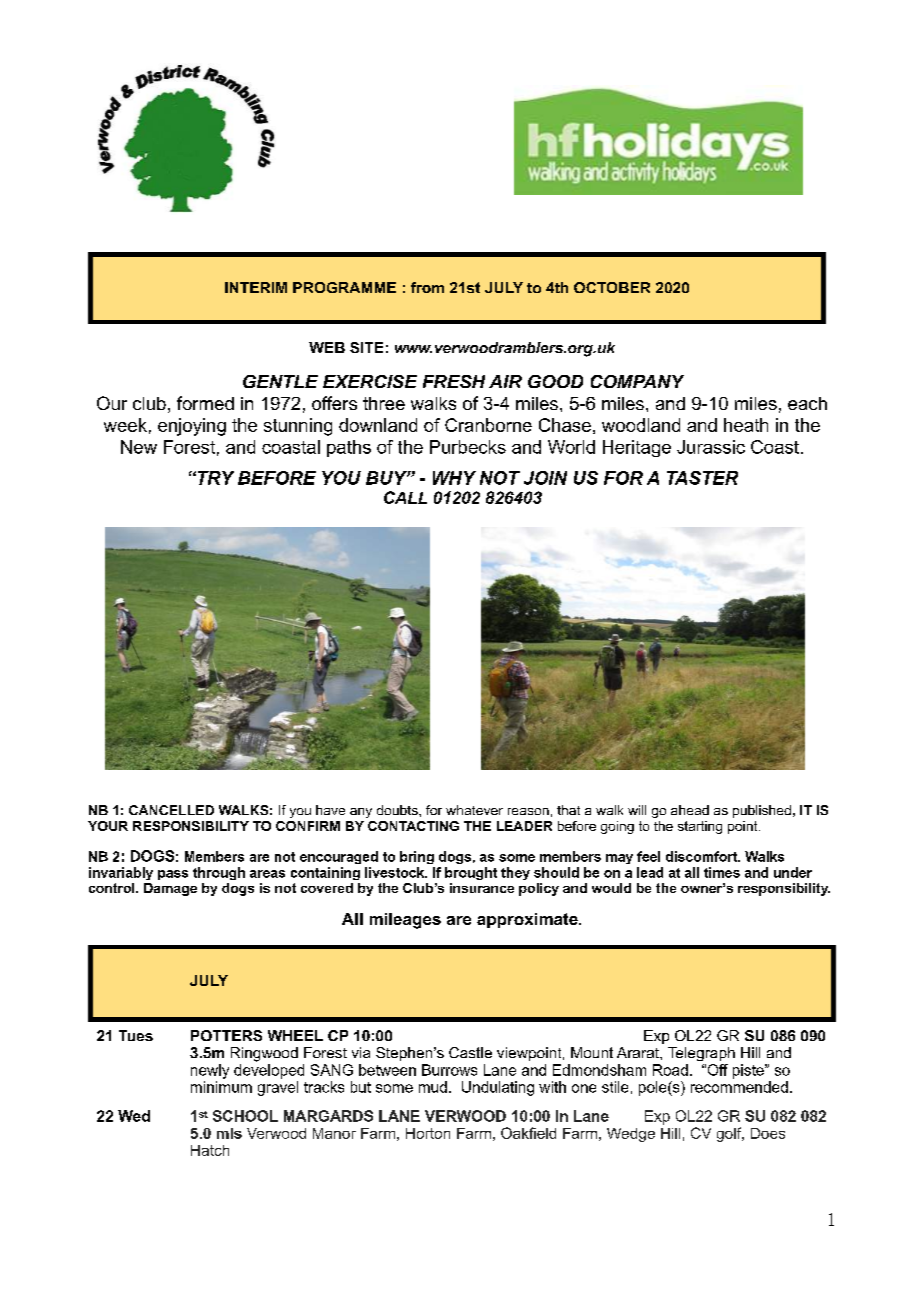 The width and height of the screenshot is (924, 1307). I want to click on ahead, so click(690, 810).
